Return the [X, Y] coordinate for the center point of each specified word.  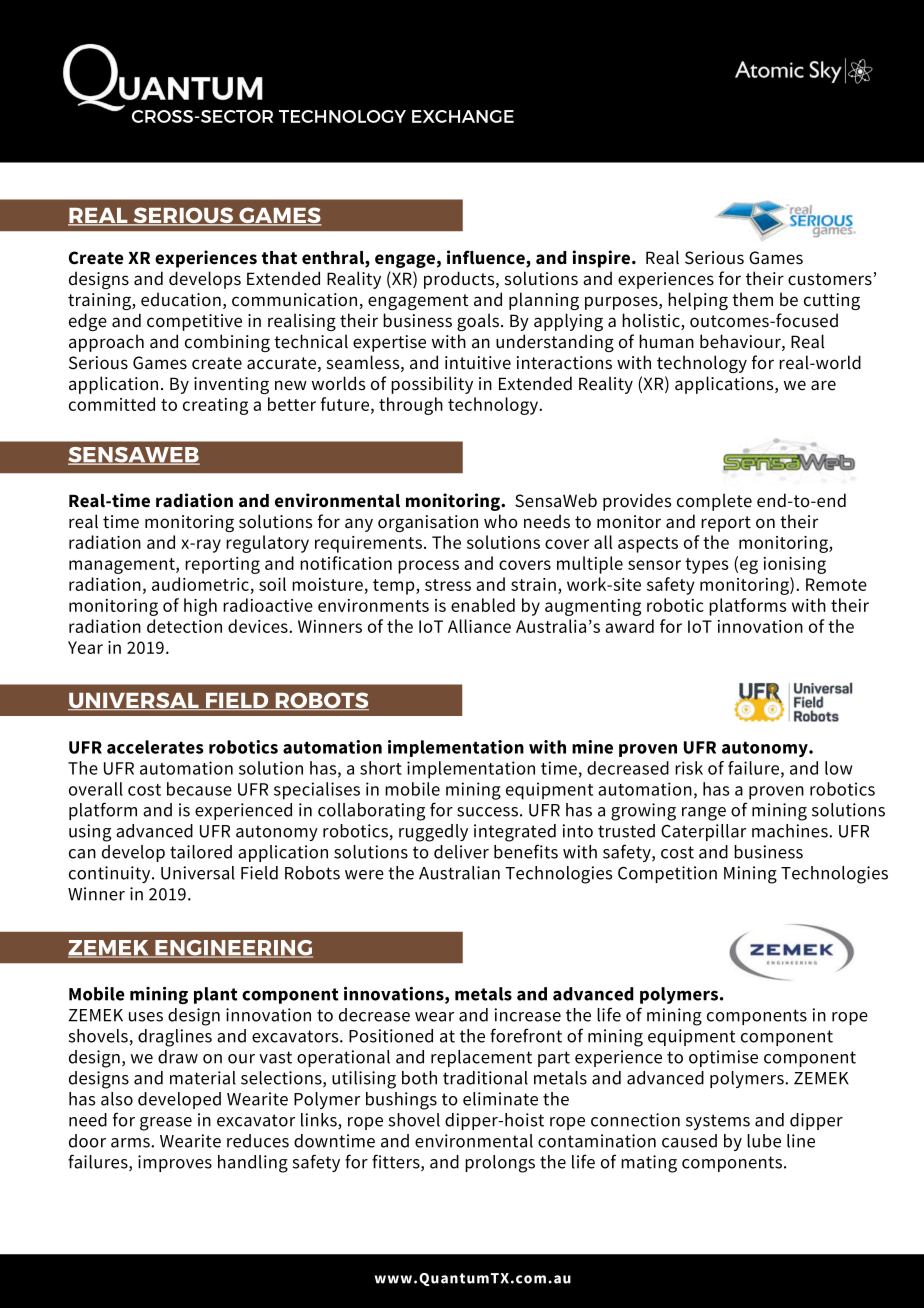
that [279, 258]
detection [184, 626]
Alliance [479, 626]
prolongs [500, 1164]
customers [830, 279]
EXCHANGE [463, 116]
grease [166, 1124]
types [706, 566]
